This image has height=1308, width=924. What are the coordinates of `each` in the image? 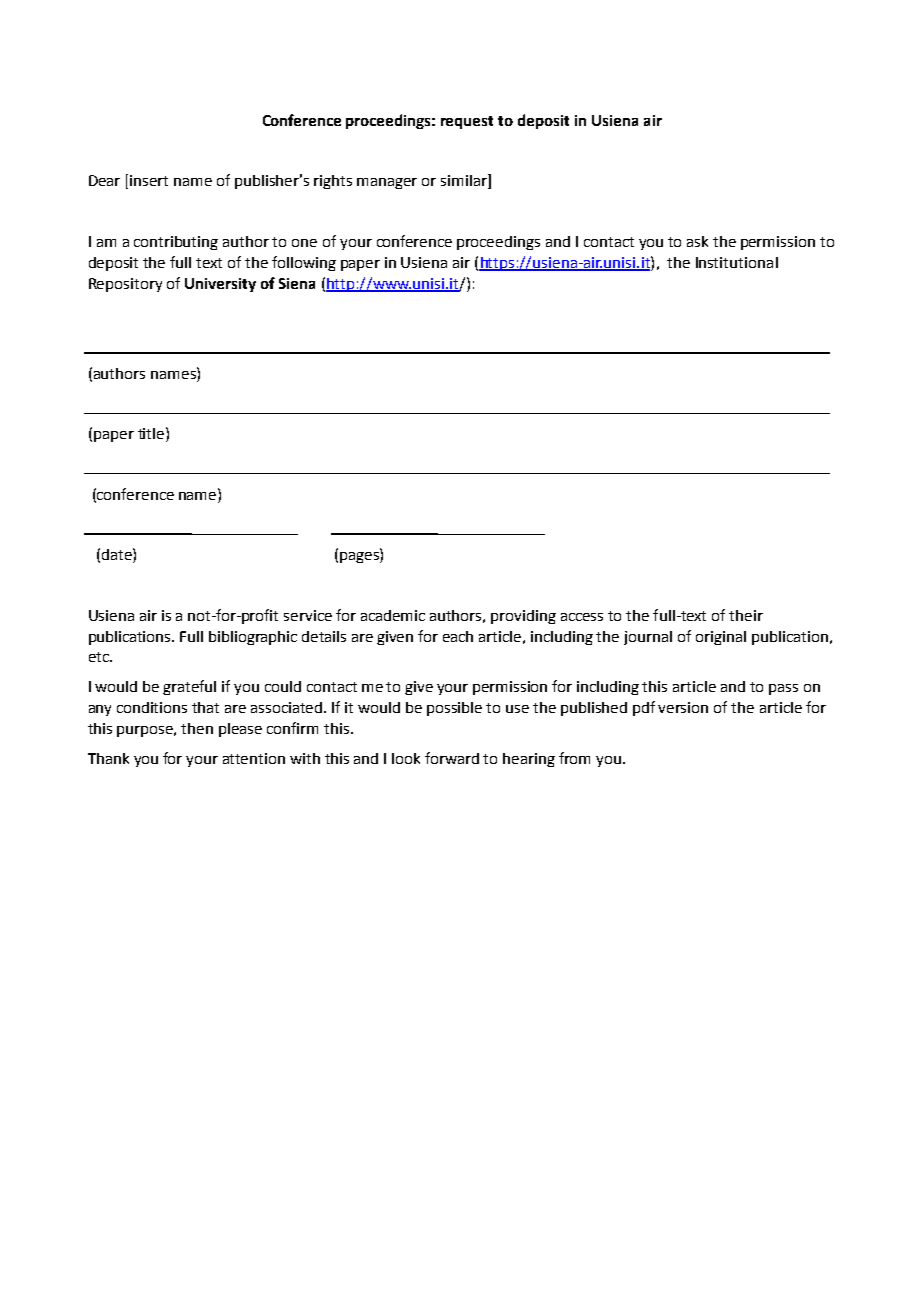 It's located at (458, 636).
